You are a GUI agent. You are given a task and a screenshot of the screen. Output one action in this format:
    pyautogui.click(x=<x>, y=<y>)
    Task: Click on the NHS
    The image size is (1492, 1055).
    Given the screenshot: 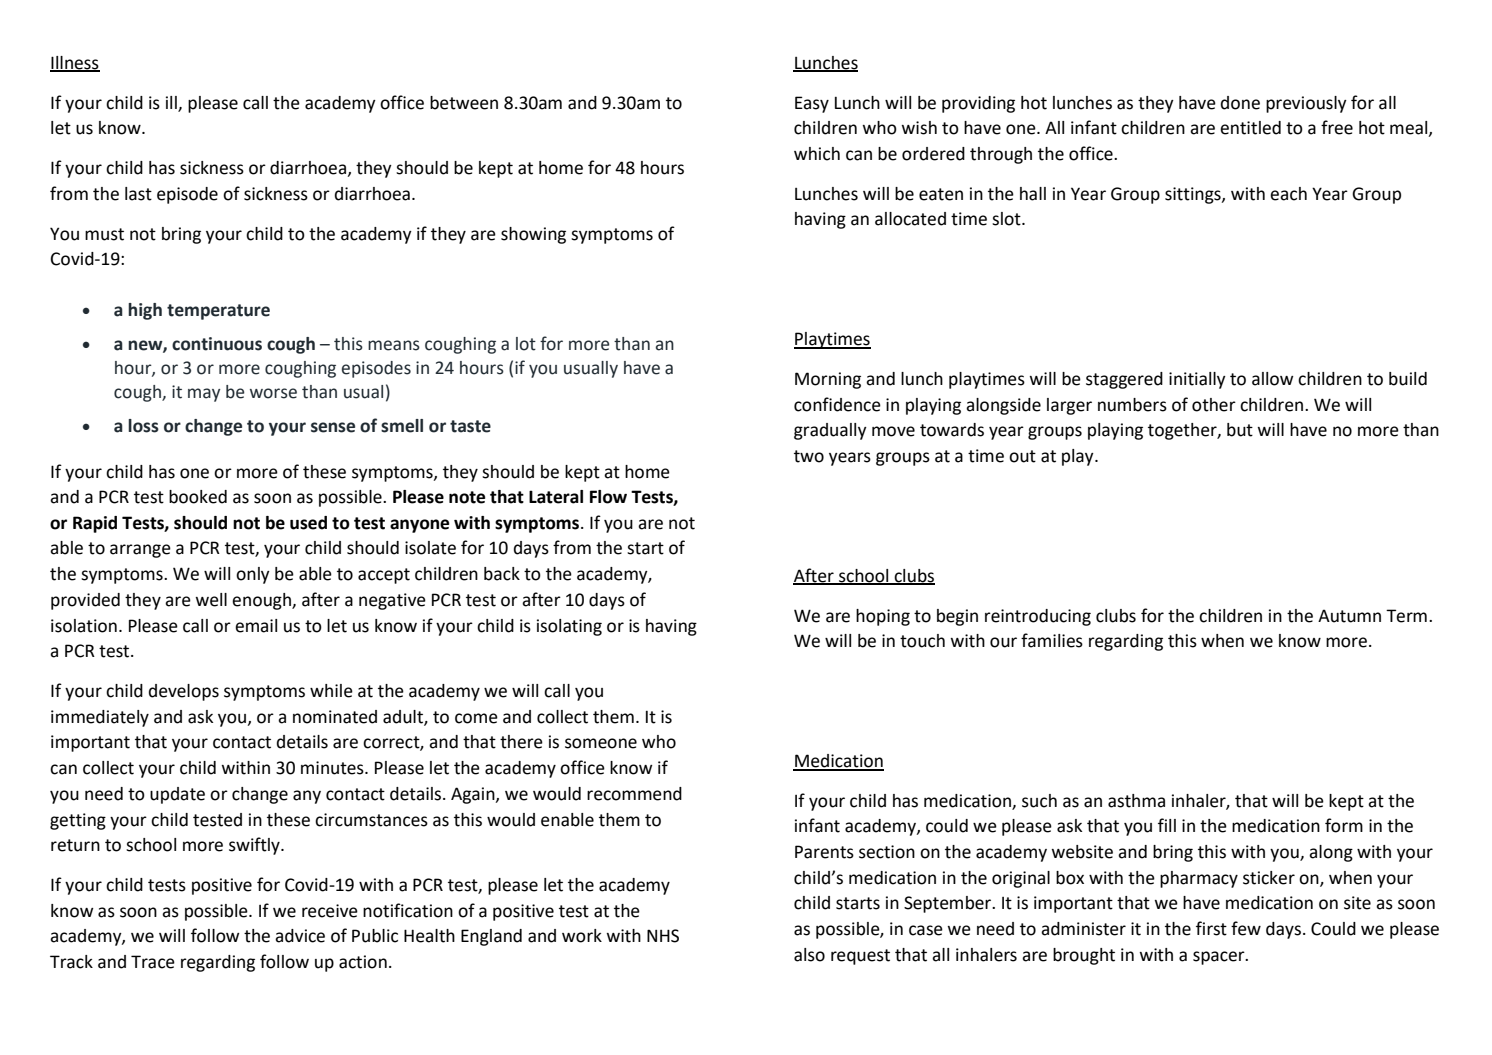 What is the action you would take?
    pyautogui.click(x=663, y=936)
